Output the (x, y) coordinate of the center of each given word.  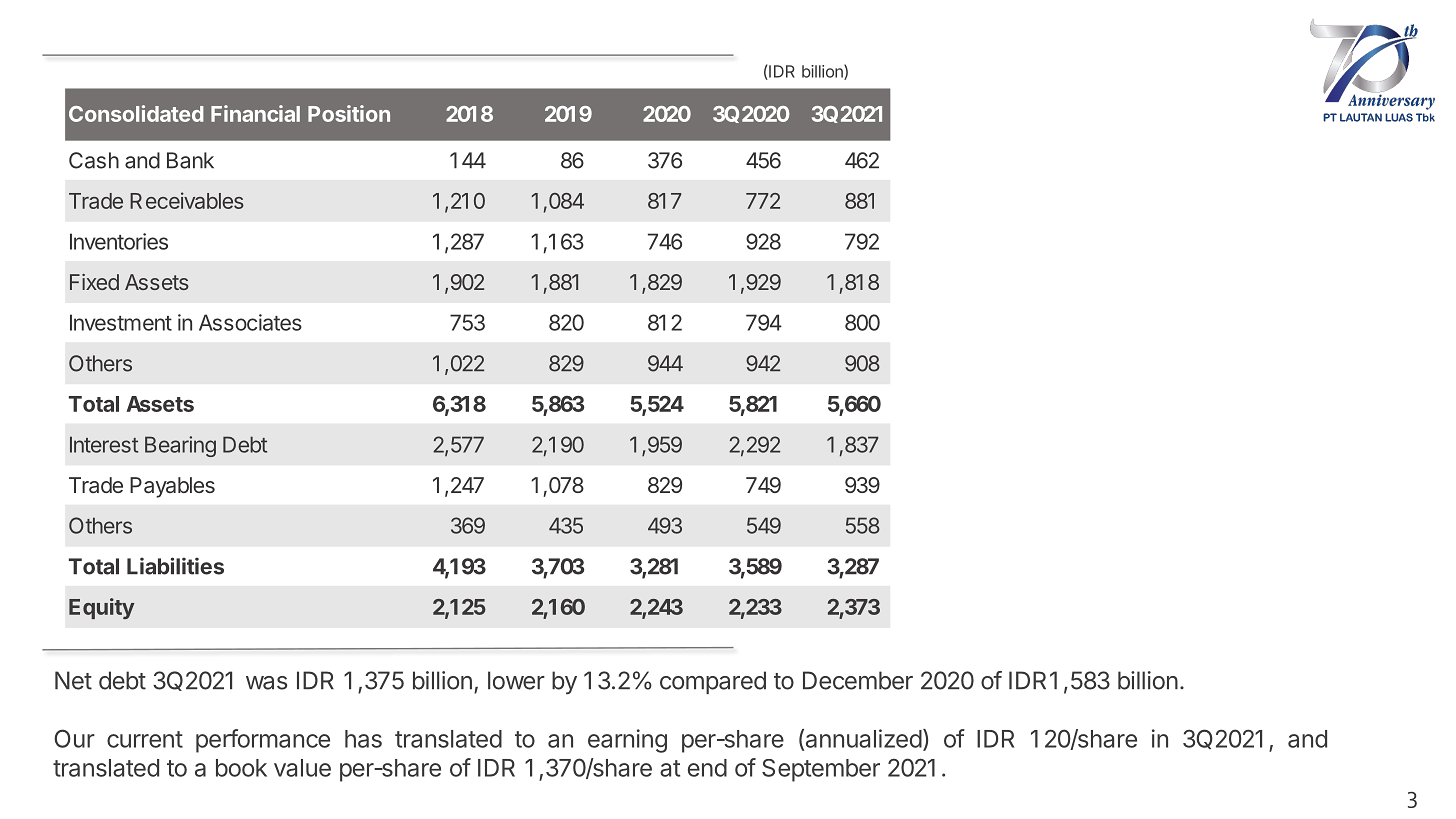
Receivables (187, 200)
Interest (104, 444)
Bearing (180, 446)
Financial (255, 113)
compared (713, 682)
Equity (101, 608)
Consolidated (136, 113)
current (145, 739)
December (858, 680)
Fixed (94, 282)
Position (349, 113)
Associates (250, 322)
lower (516, 680)
